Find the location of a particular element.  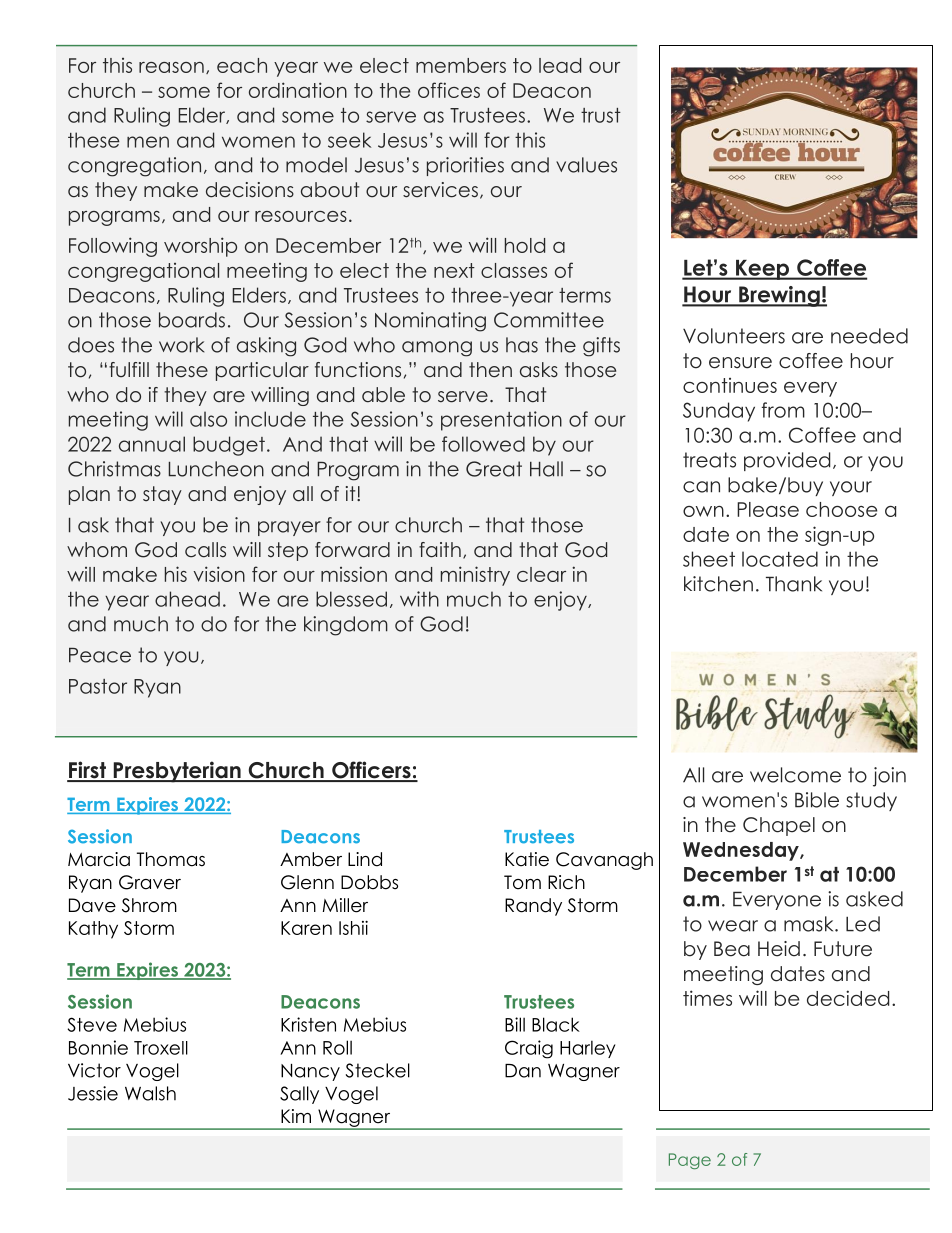

reason is located at coordinates (171, 67).
